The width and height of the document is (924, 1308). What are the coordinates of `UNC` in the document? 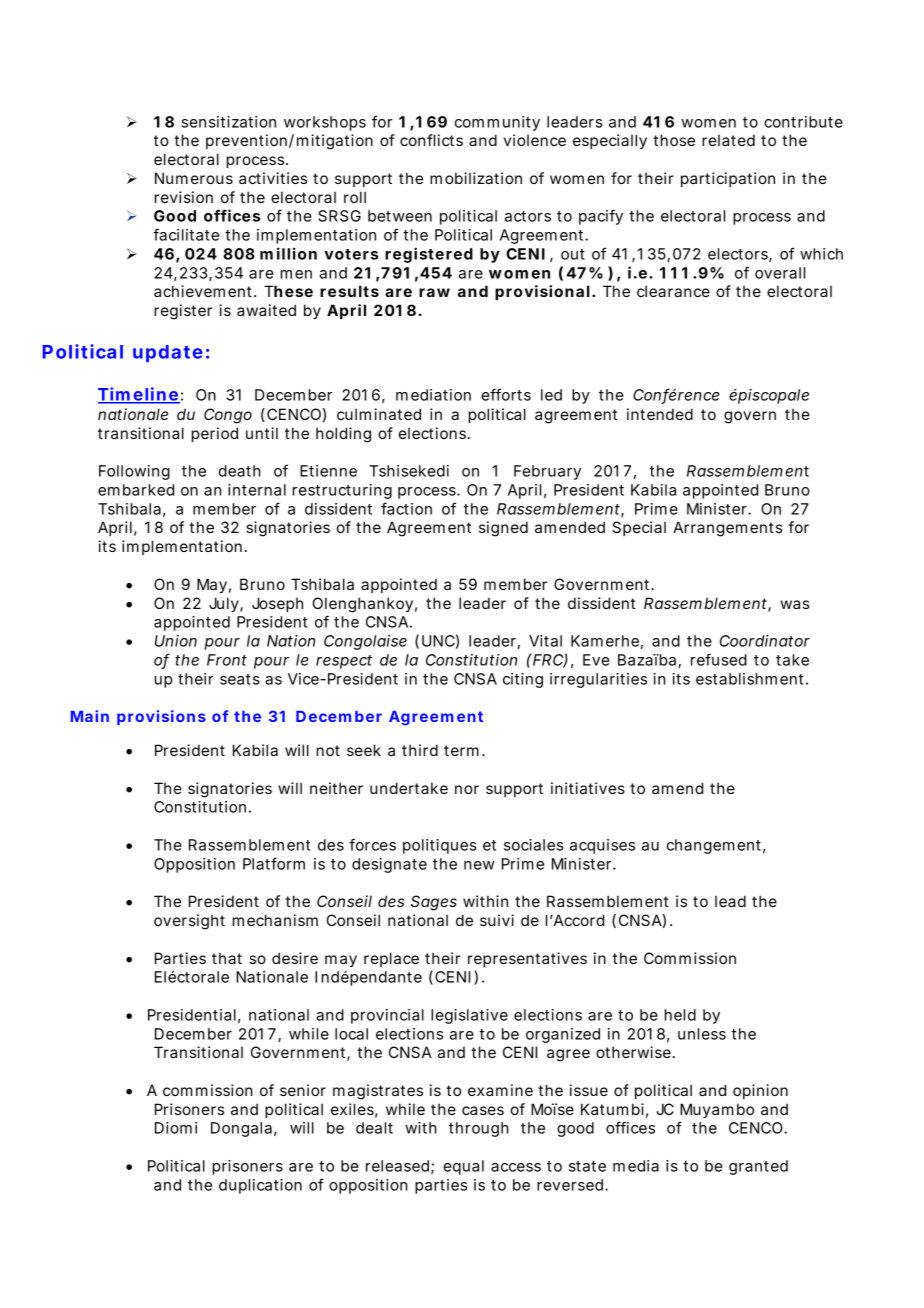 It's located at (438, 641).
